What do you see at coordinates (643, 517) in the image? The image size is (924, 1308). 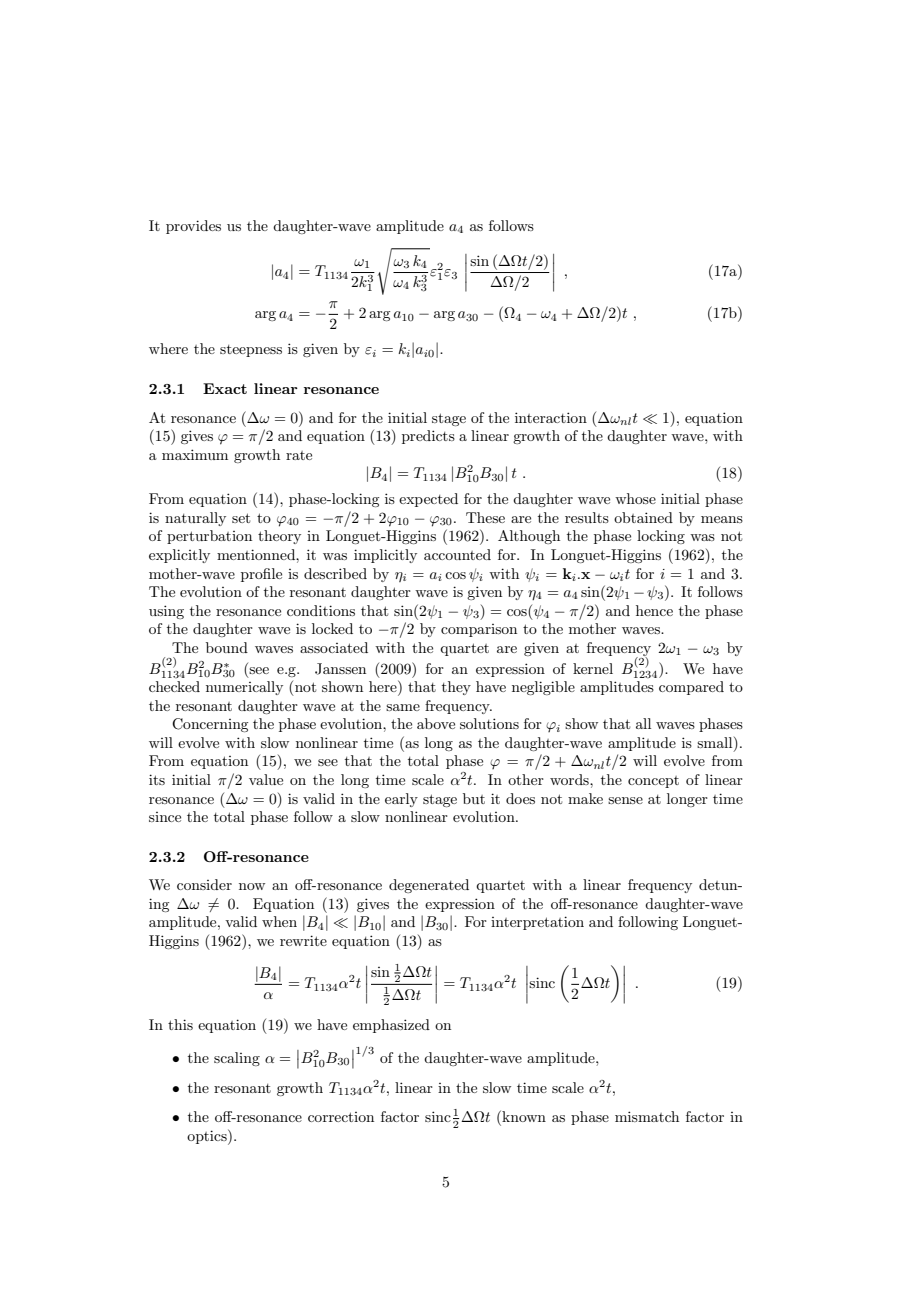 I see `obtained` at bounding box center [643, 517].
